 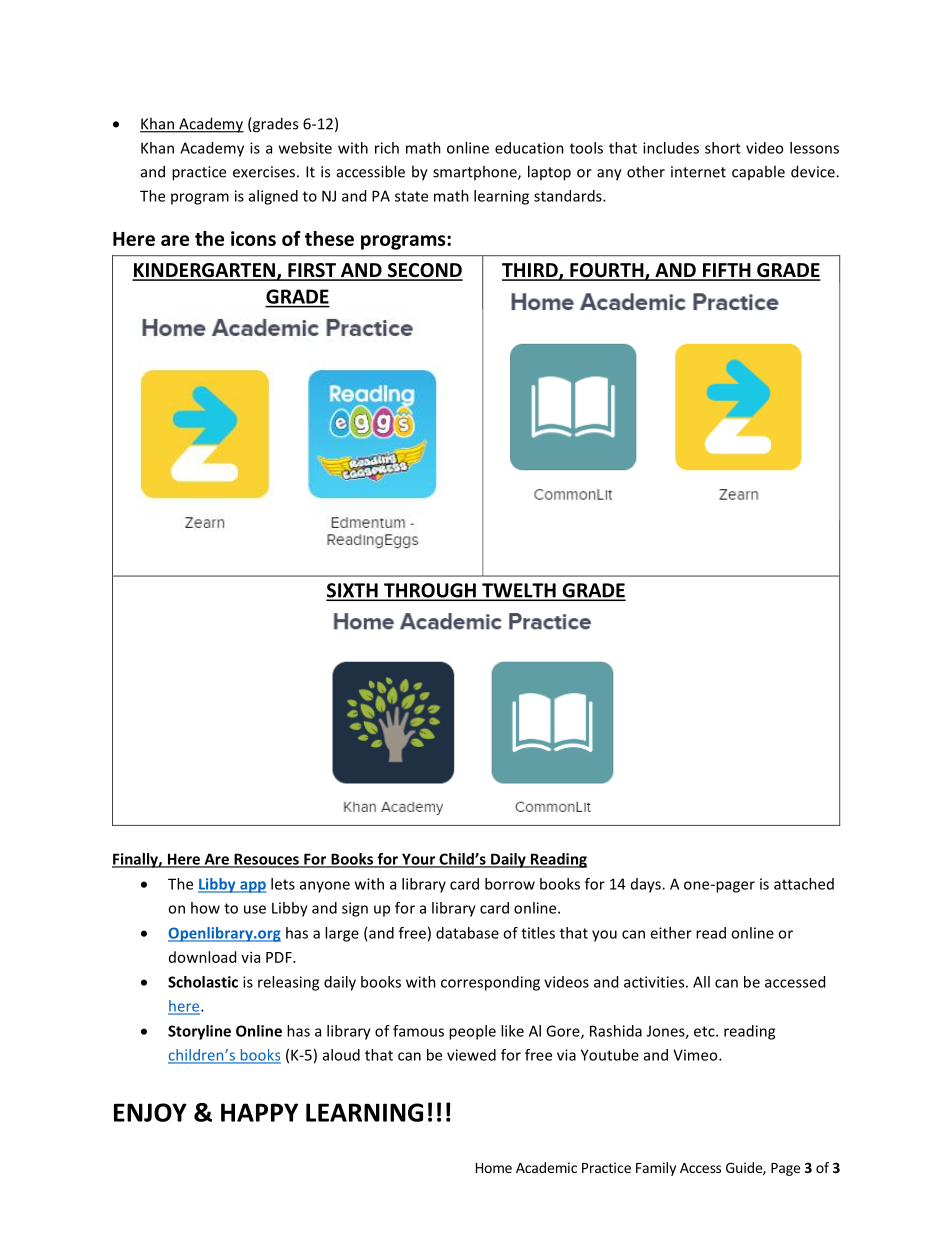 I want to click on either, so click(x=671, y=933).
